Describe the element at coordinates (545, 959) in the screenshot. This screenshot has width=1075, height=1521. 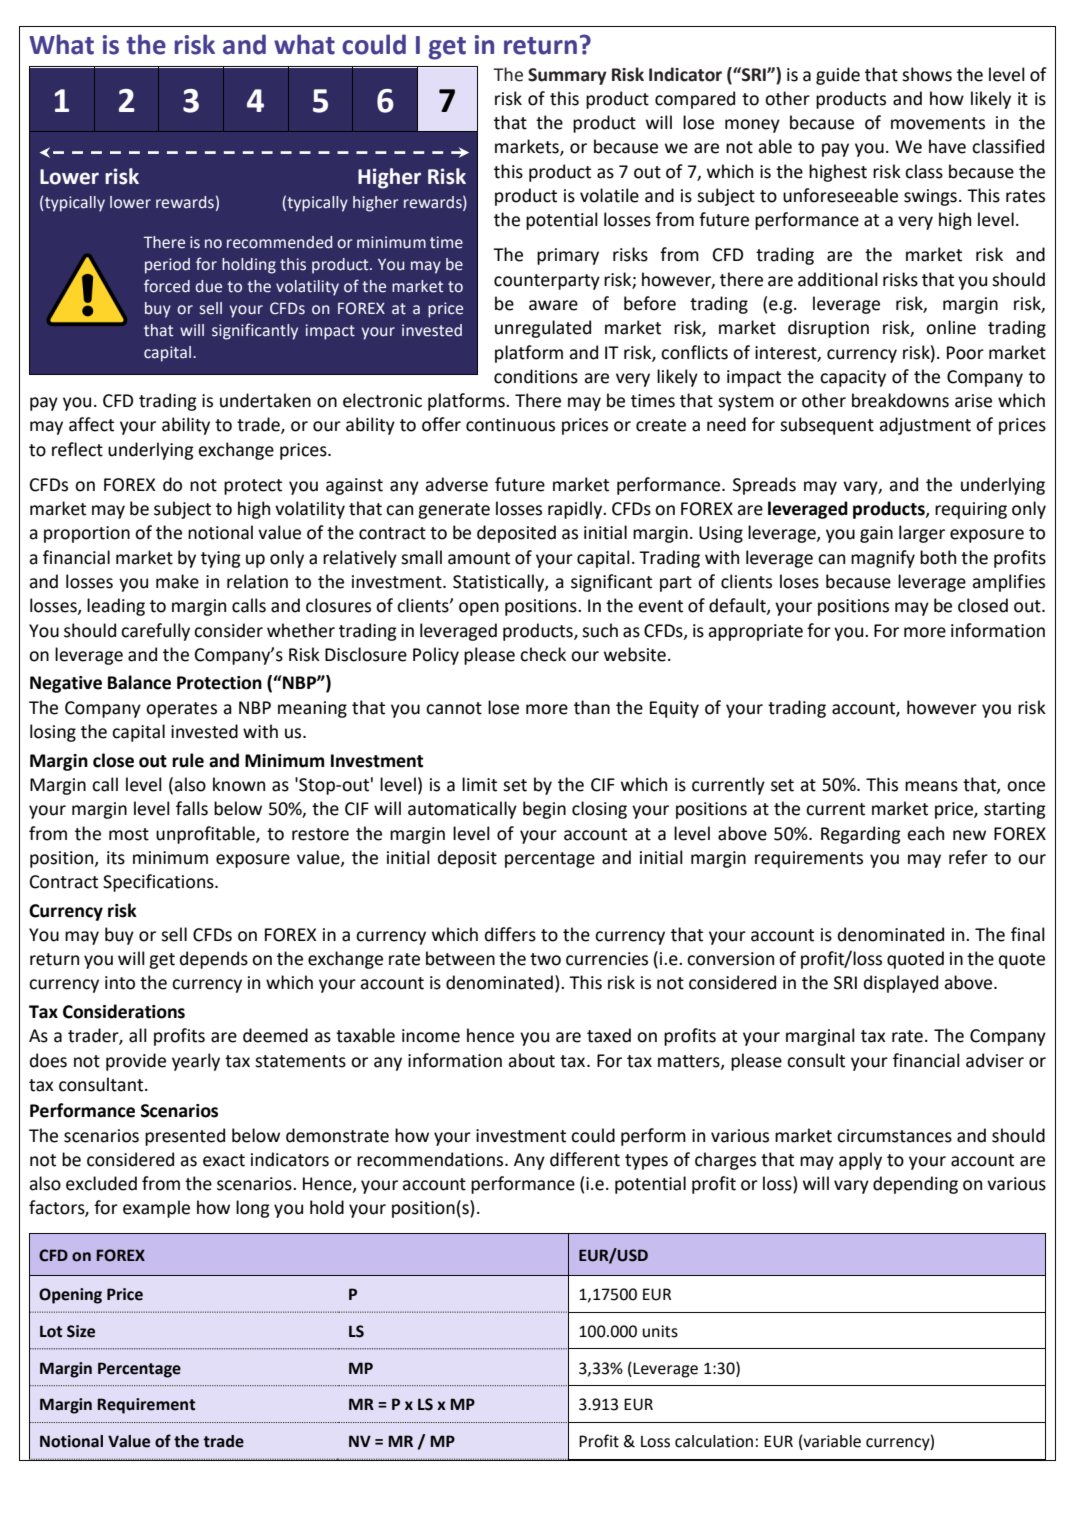
I see `two` at that location.
